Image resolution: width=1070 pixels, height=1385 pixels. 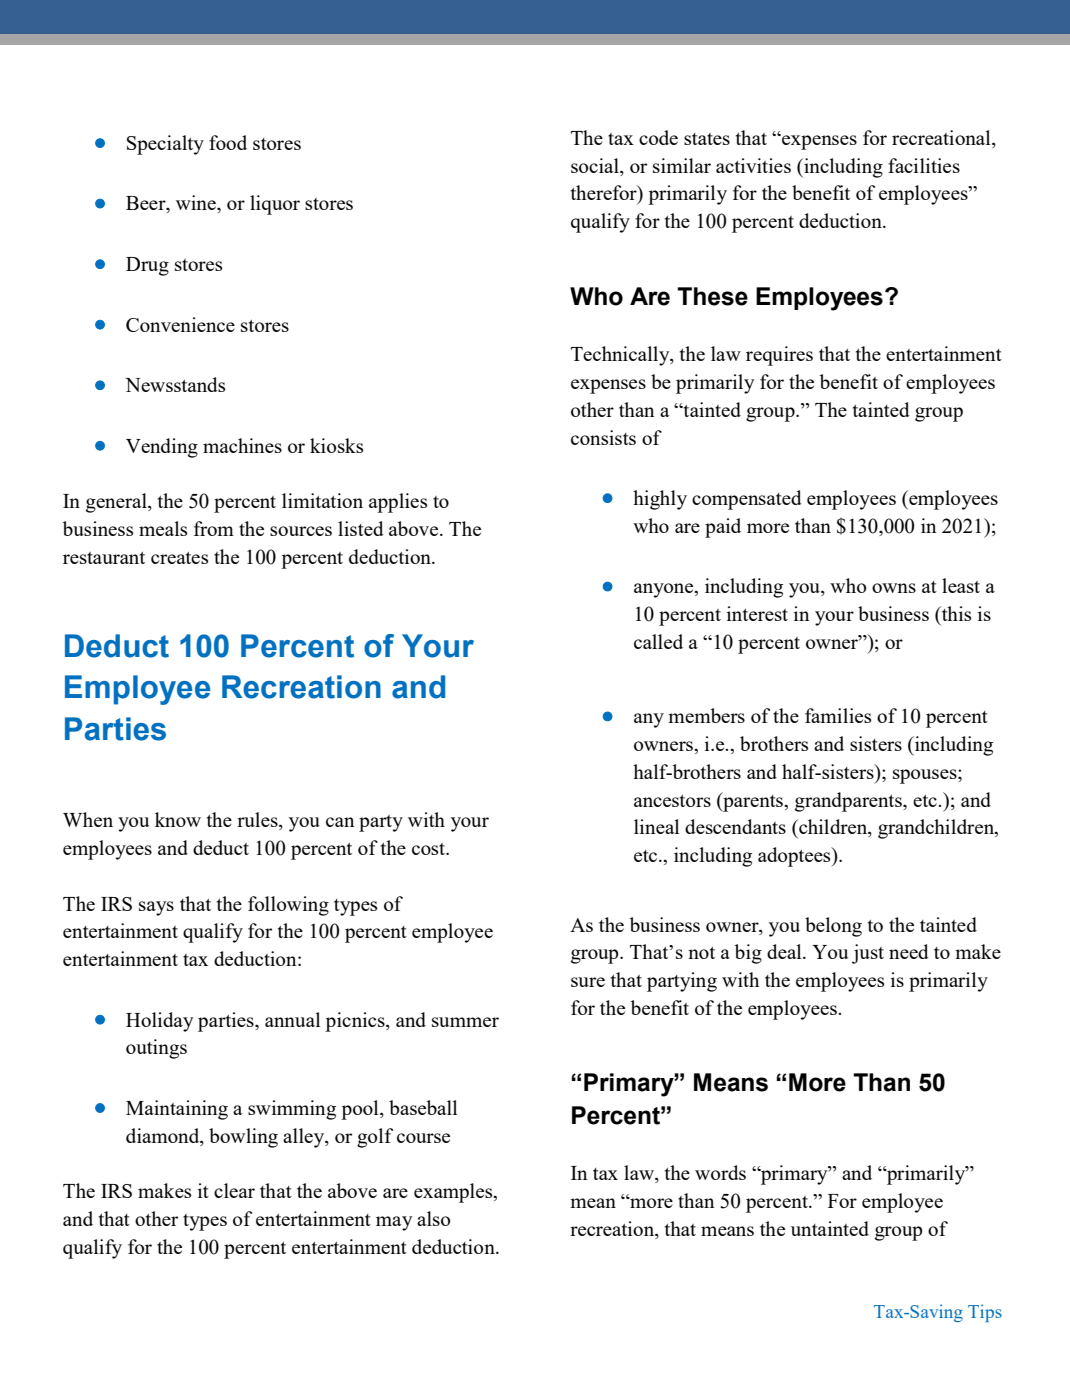 What do you see at coordinates (433, 1218) in the screenshot?
I see `also` at bounding box center [433, 1218].
